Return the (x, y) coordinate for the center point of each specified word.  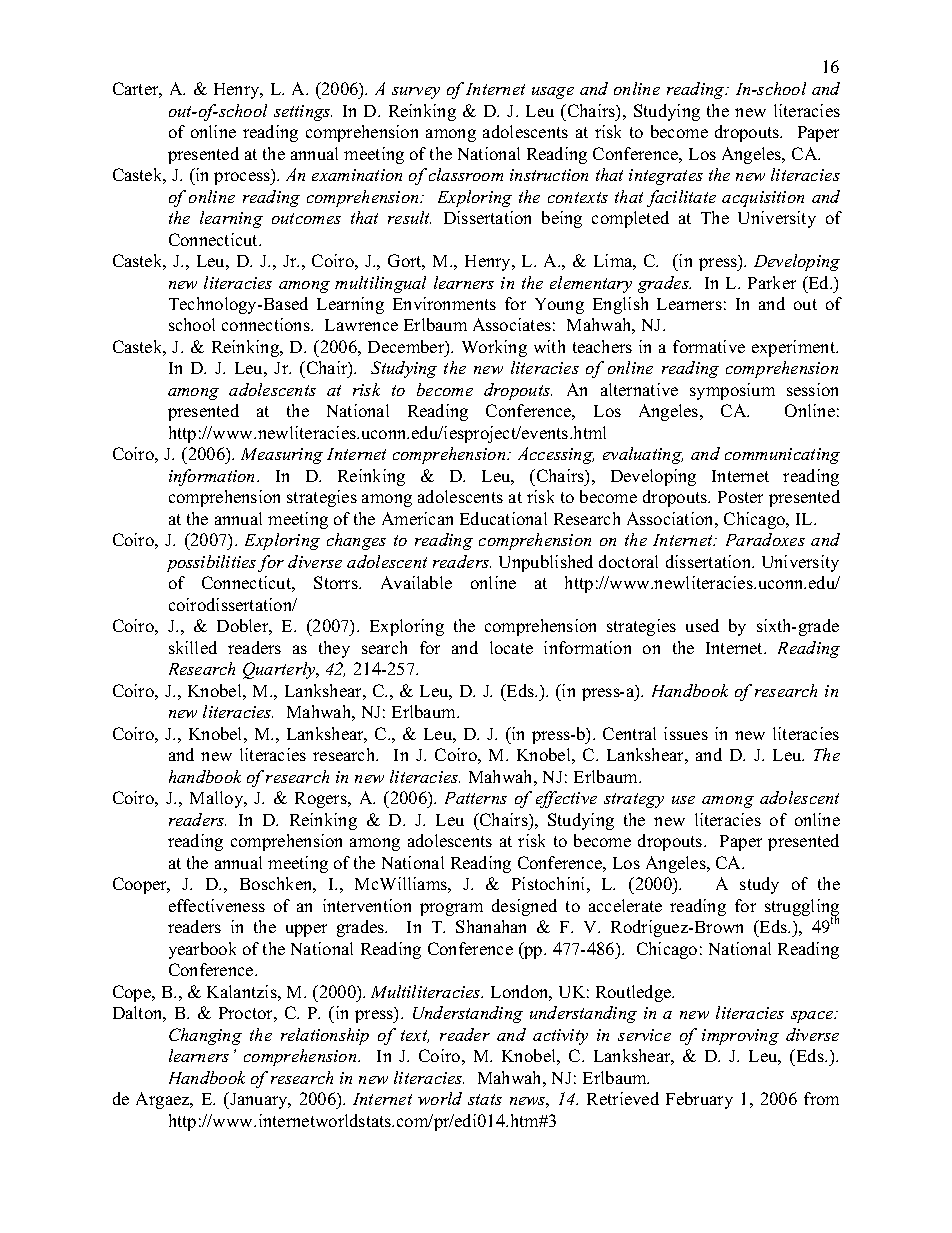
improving (740, 1037)
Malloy (218, 799)
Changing (205, 1036)
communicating (782, 456)
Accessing (556, 455)
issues (686, 733)
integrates (666, 177)
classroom (466, 174)
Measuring (282, 456)
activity (560, 1037)
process (243, 178)
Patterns (476, 798)
